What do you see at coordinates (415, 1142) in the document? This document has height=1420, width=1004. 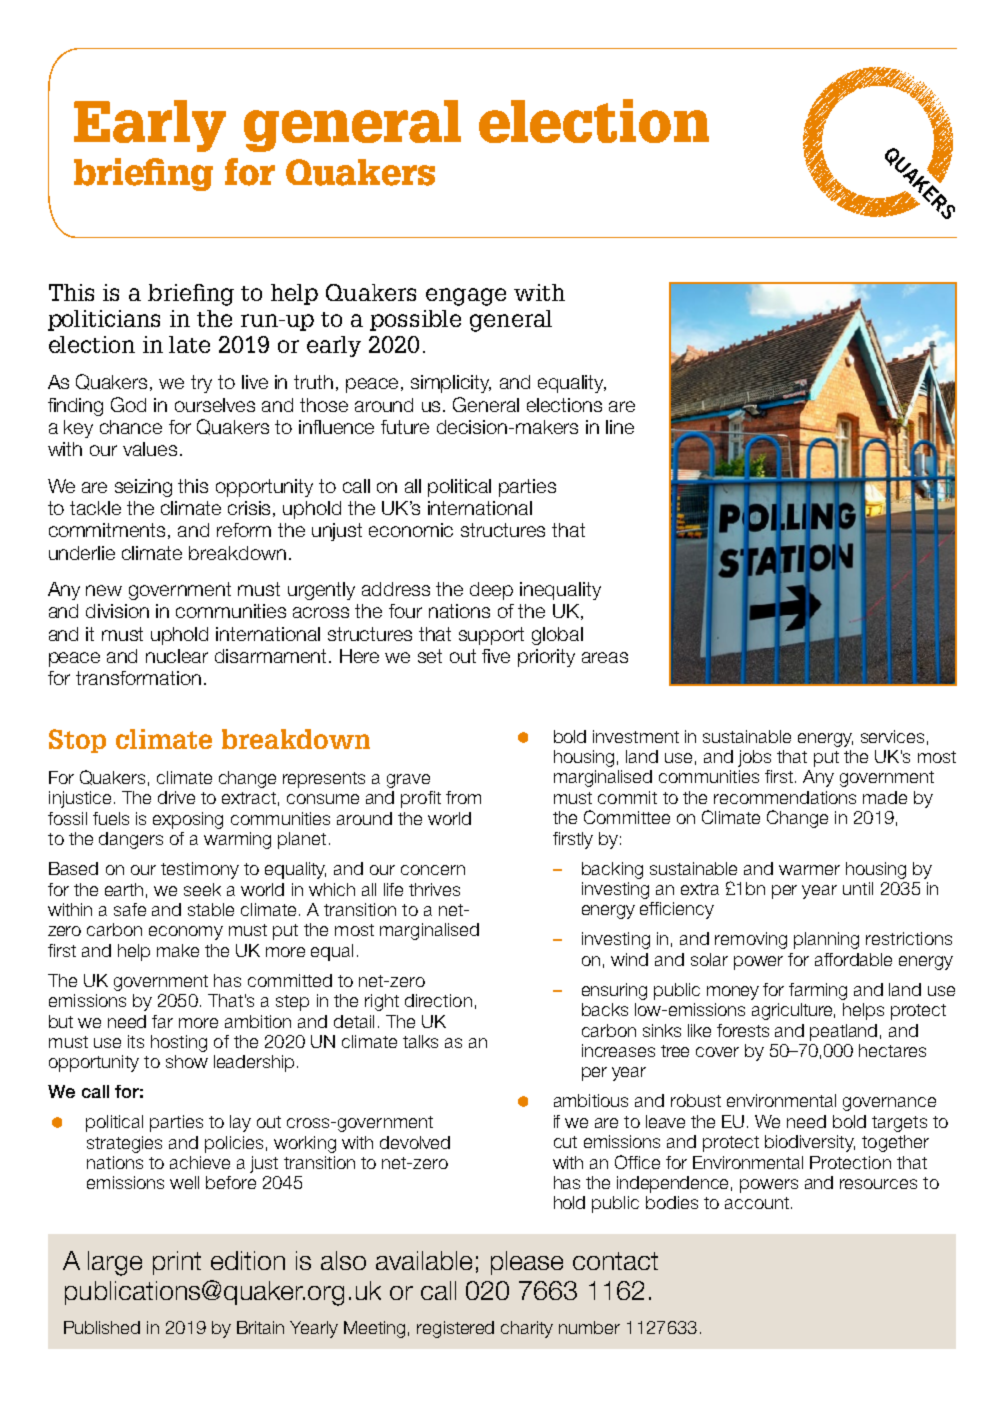 I see `devolved` at bounding box center [415, 1142].
